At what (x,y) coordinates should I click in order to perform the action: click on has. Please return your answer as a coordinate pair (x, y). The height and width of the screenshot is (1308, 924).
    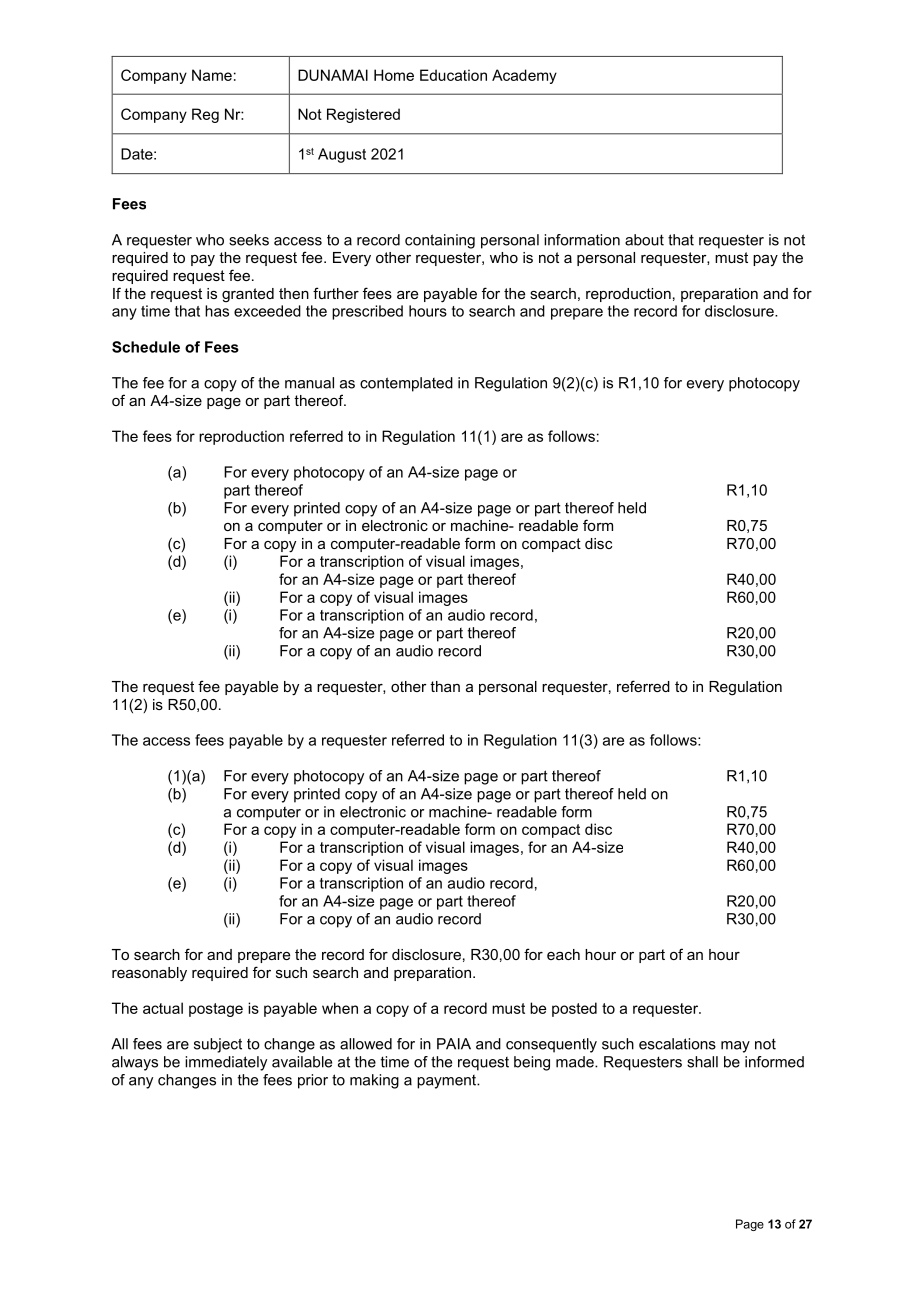
    Looking at the image, I should click on (217, 311).
